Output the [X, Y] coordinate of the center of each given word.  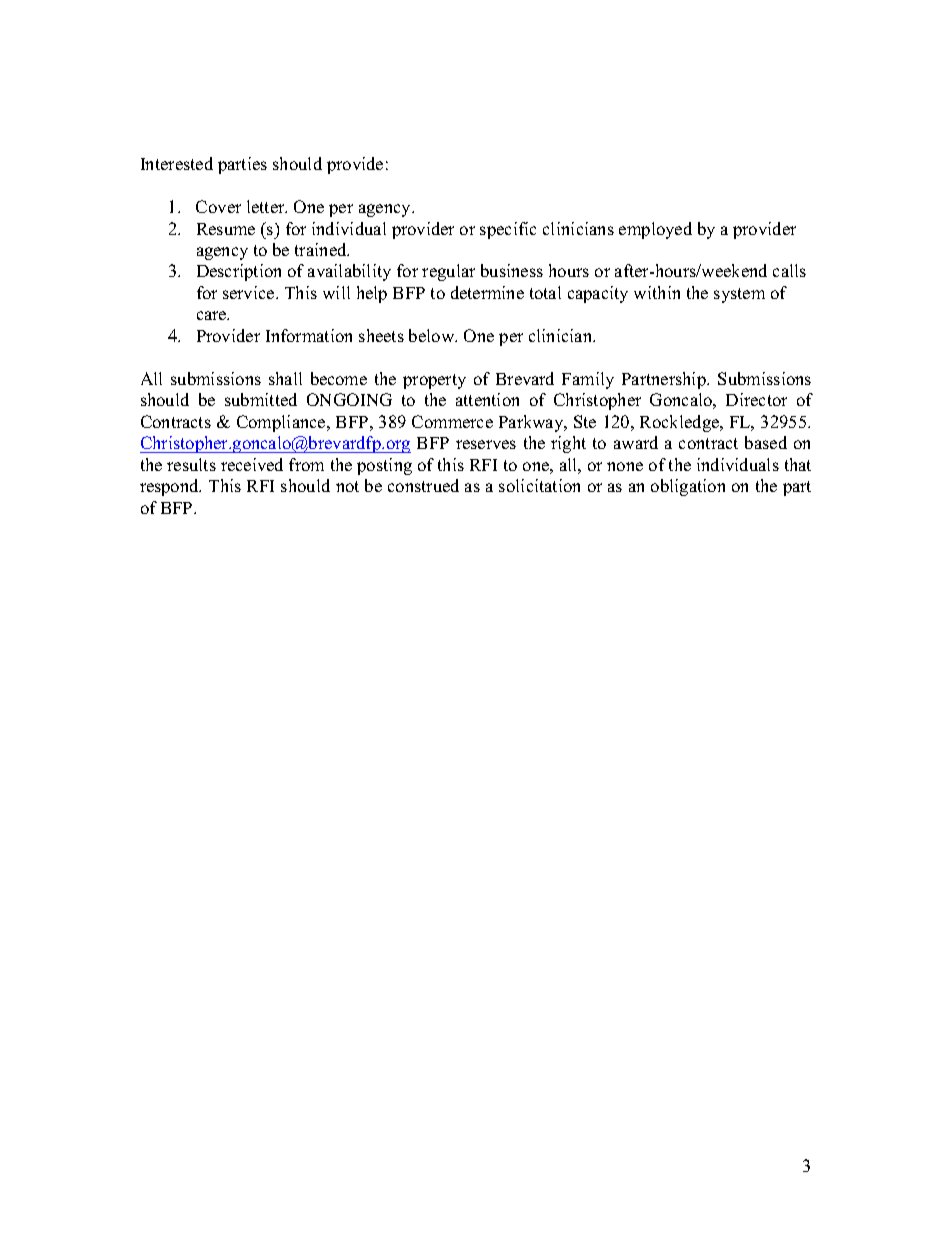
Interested [177, 163]
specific [508, 230]
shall [285, 378]
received [252, 464]
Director [756, 399]
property [434, 381]
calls [789, 270]
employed [655, 230]
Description [239, 272]
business [512, 270]
